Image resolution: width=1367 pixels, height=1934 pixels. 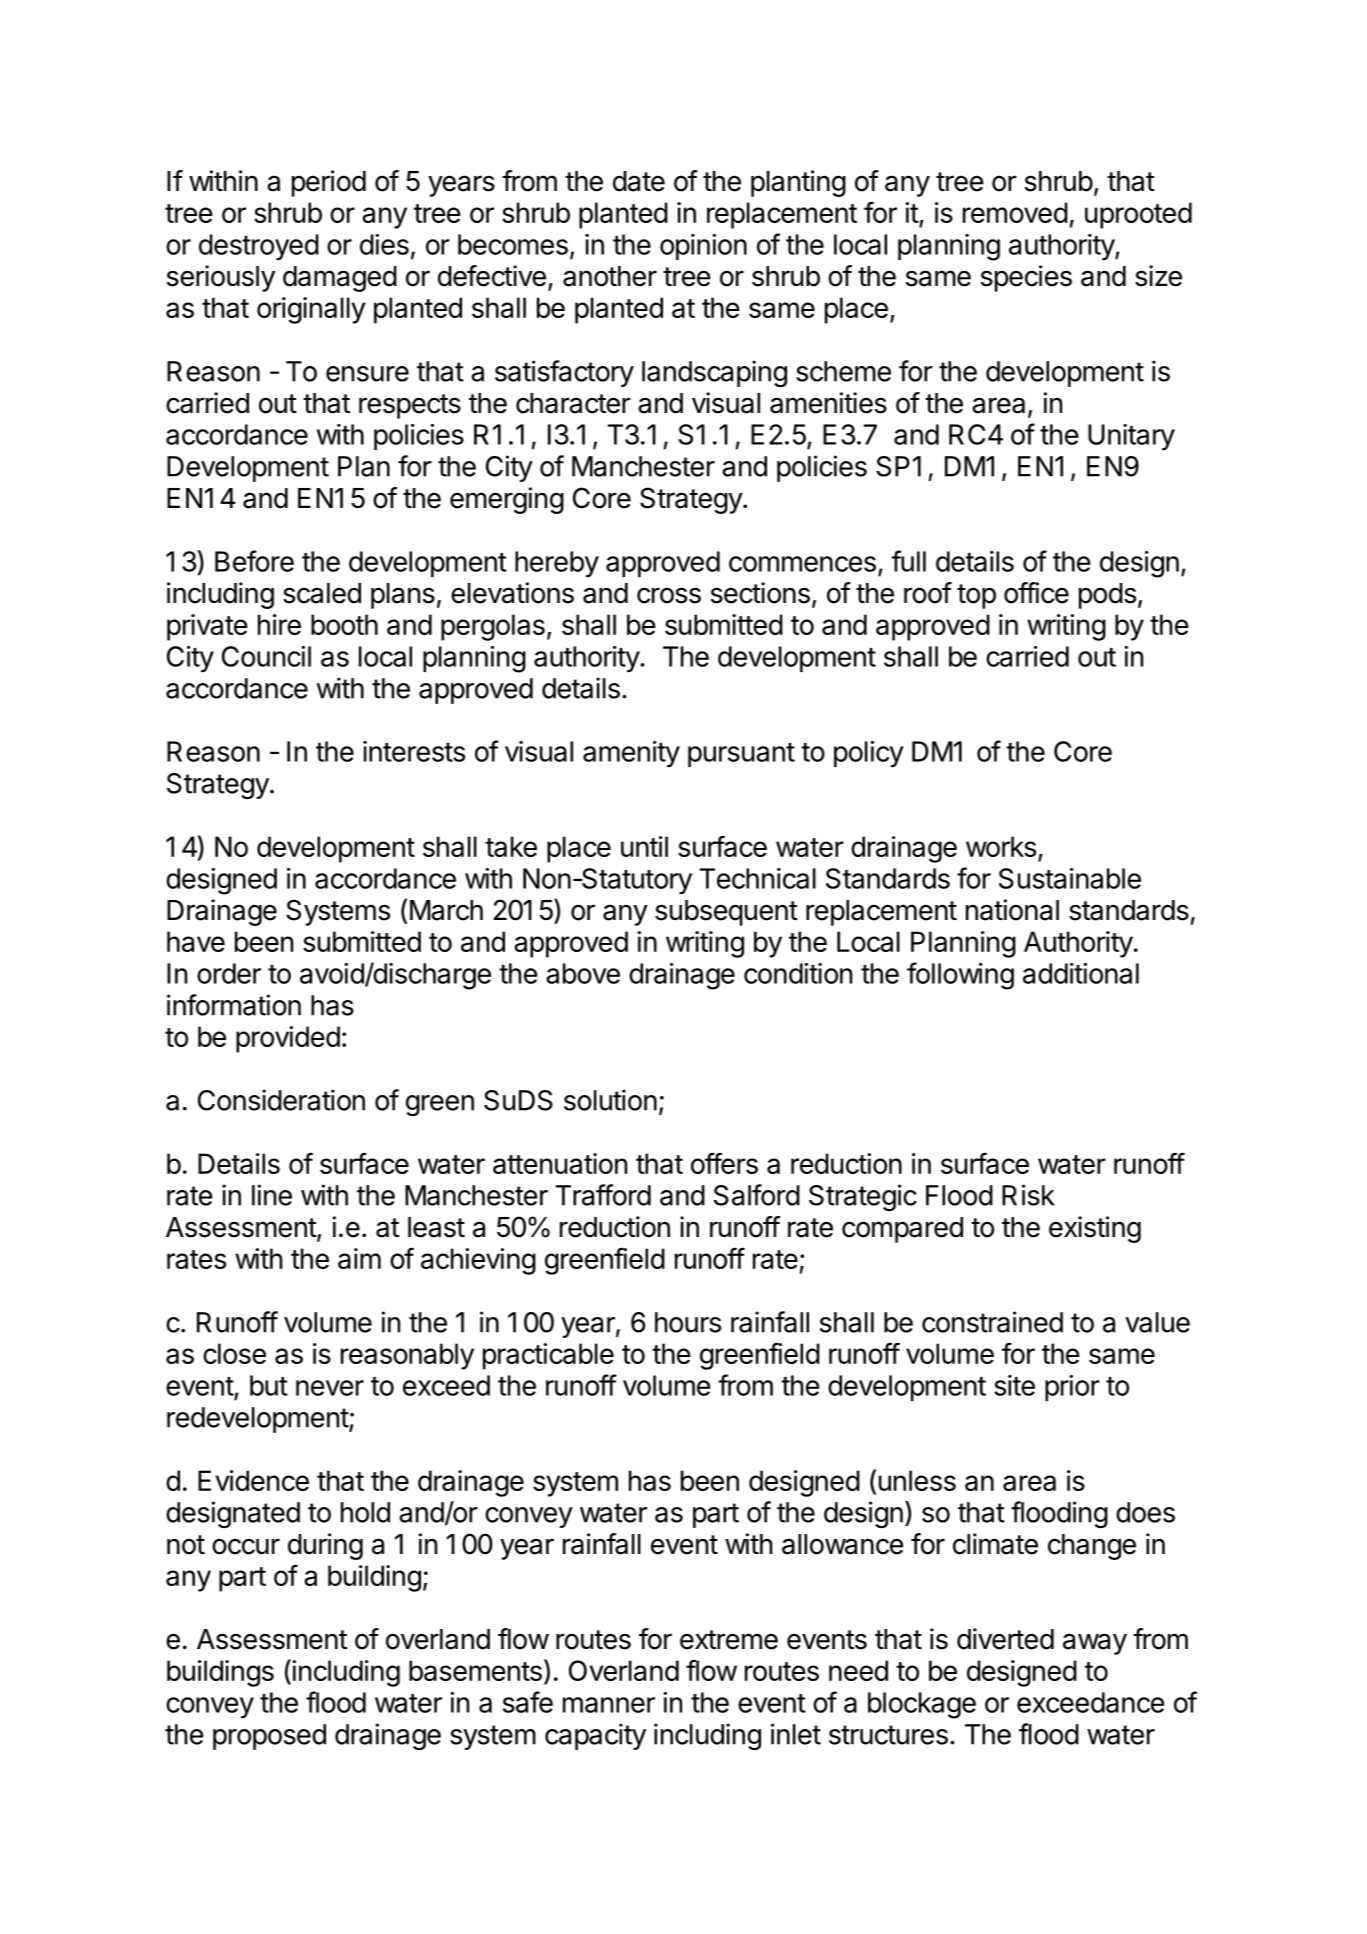 I want to click on manner, so click(x=609, y=1705).
